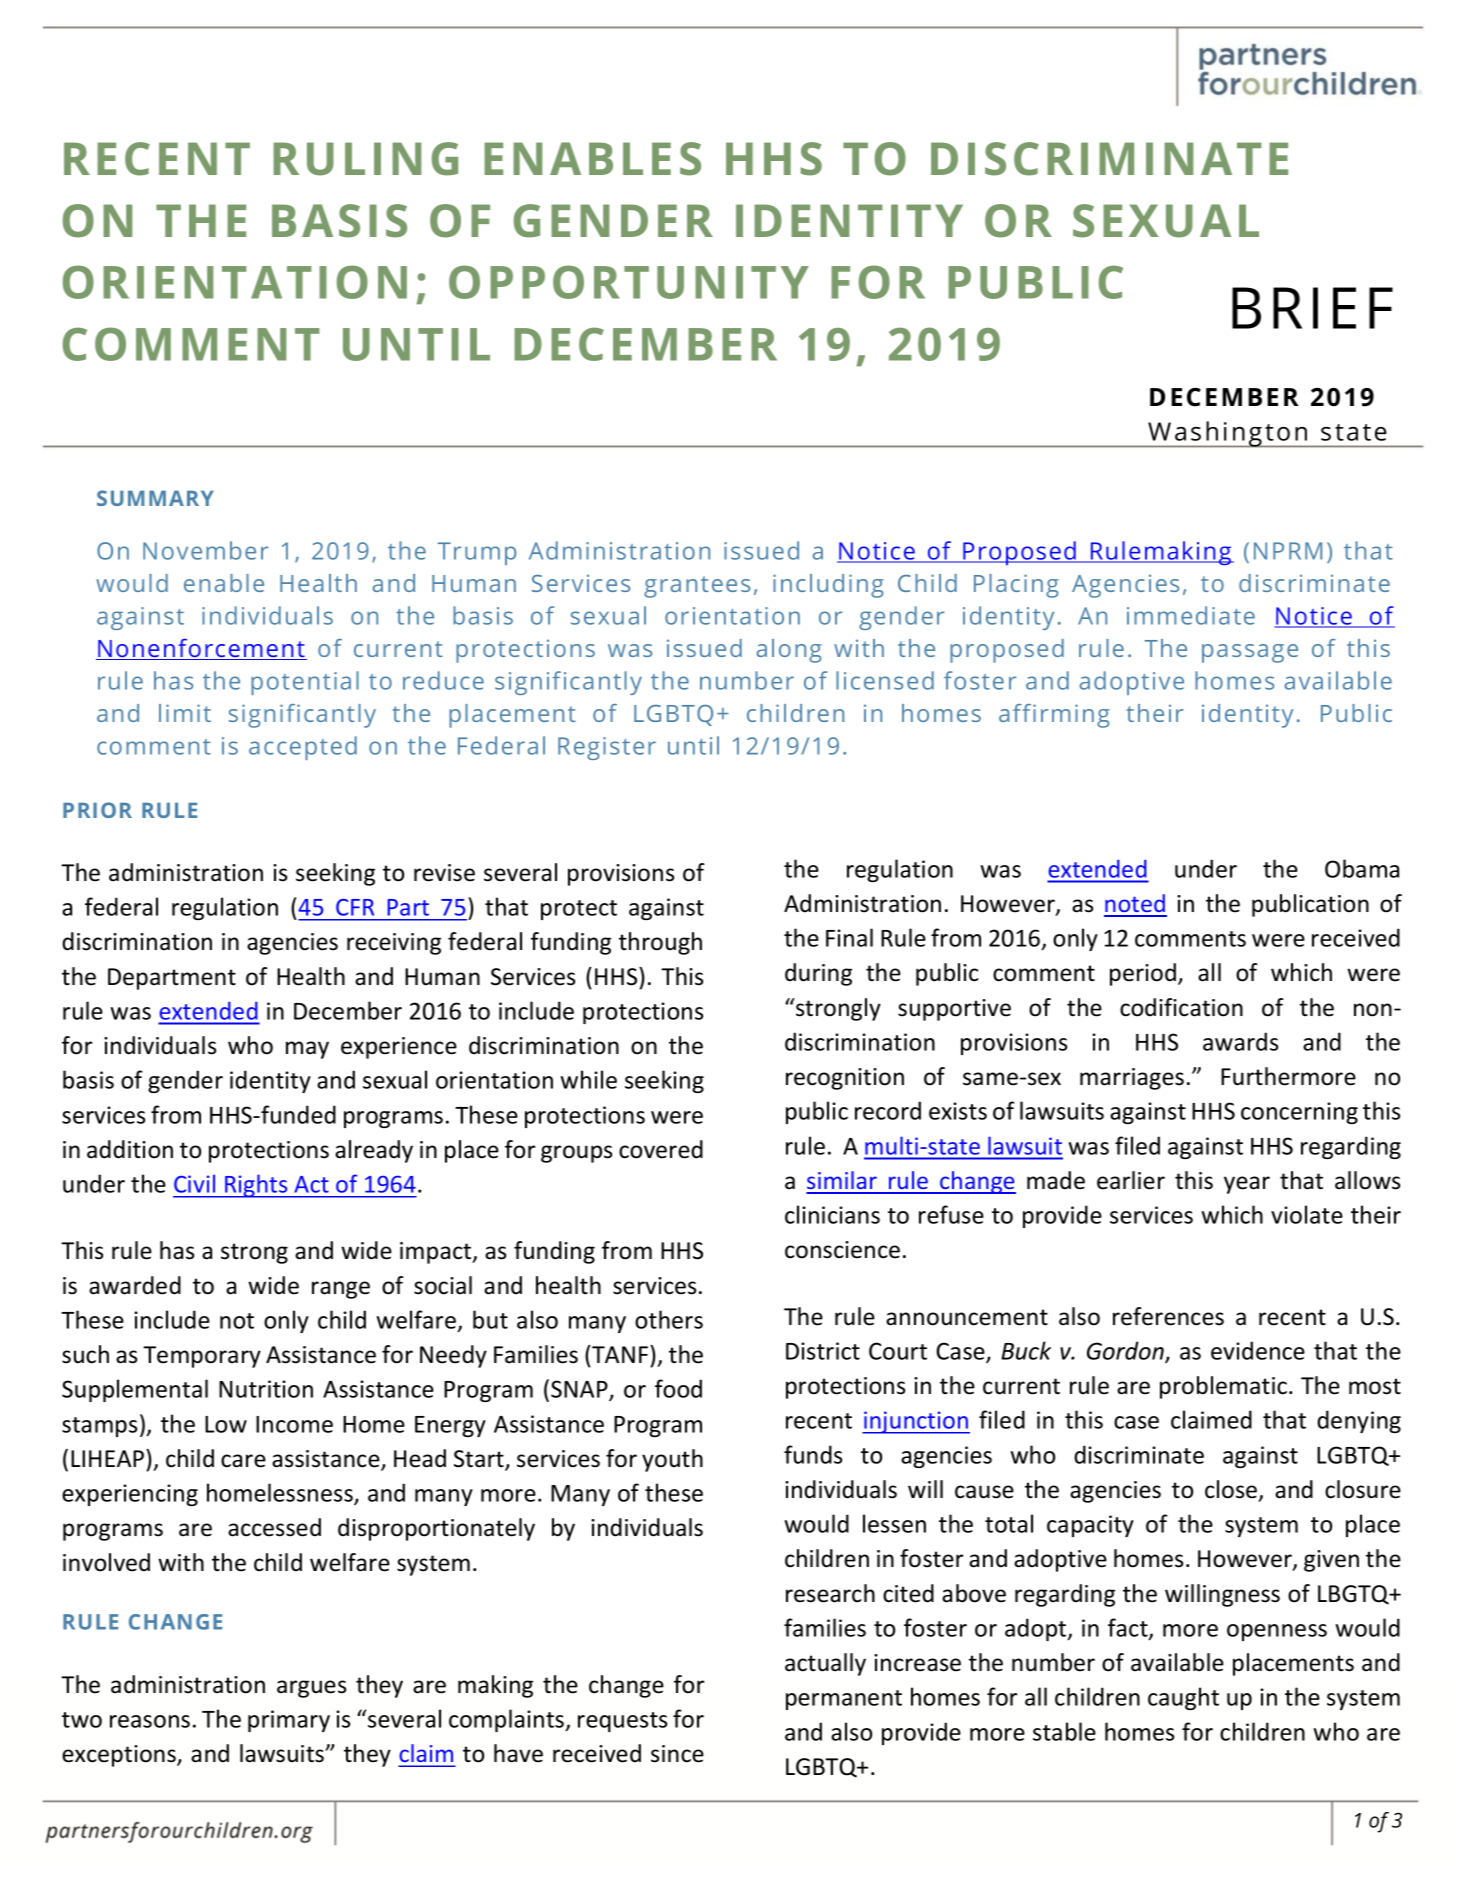 The image size is (1462, 1892). Describe the element at coordinates (1312, 308) in the screenshot. I see `BRIEF` at that location.
